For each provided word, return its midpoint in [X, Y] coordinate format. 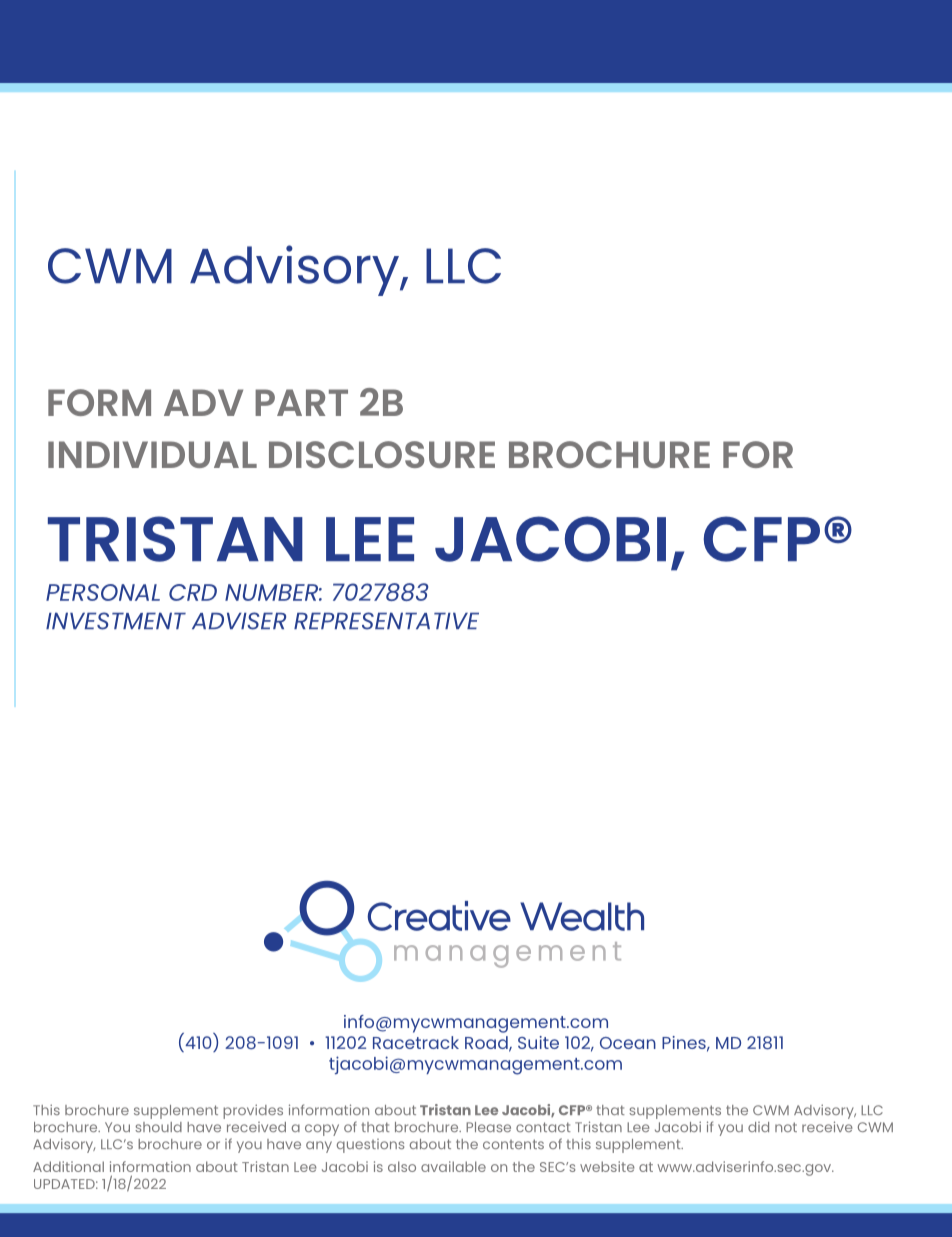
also [402, 1166]
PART [301, 402]
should [158, 1127]
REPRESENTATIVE [386, 621]
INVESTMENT [116, 621]
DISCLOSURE [382, 454]
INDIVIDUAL [152, 454]
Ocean [628, 1043]
